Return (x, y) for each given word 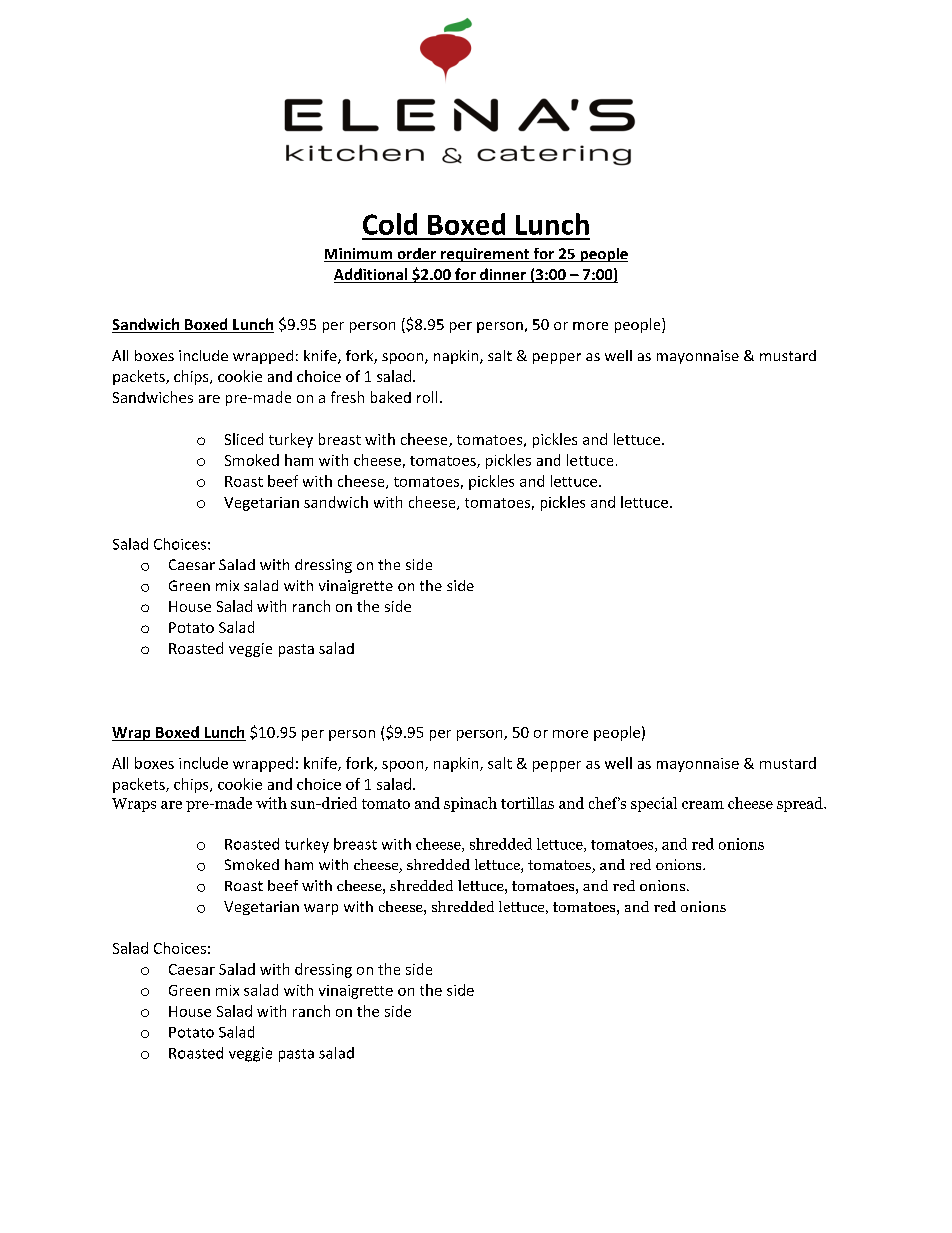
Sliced (244, 439)
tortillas (527, 803)
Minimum (359, 255)
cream (703, 805)
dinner (503, 275)
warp (321, 909)
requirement (485, 255)
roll (427, 397)
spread (801, 804)
